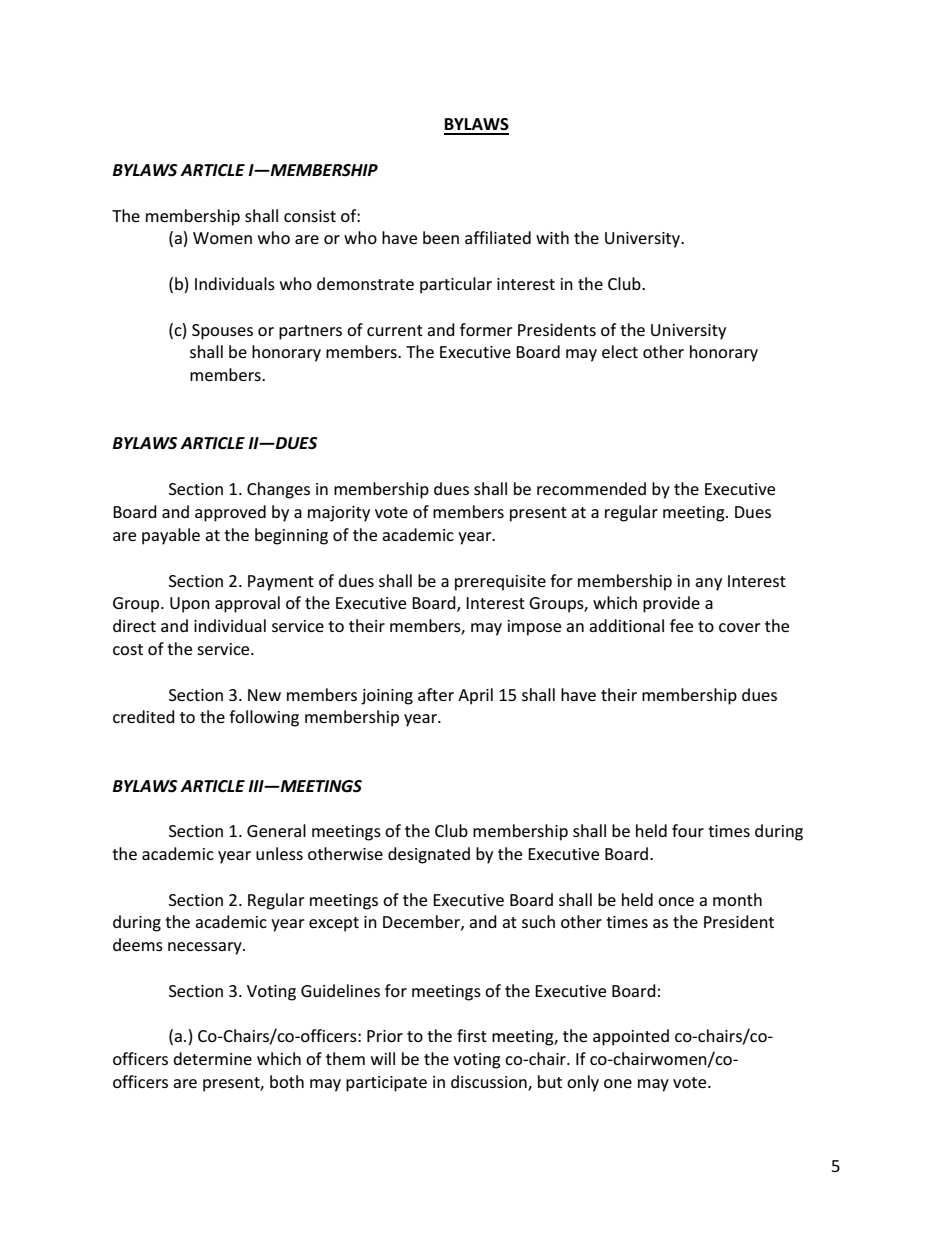  What do you see at coordinates (310, 216) in the page?
I see `consist` at bounding box center [310, 216].
